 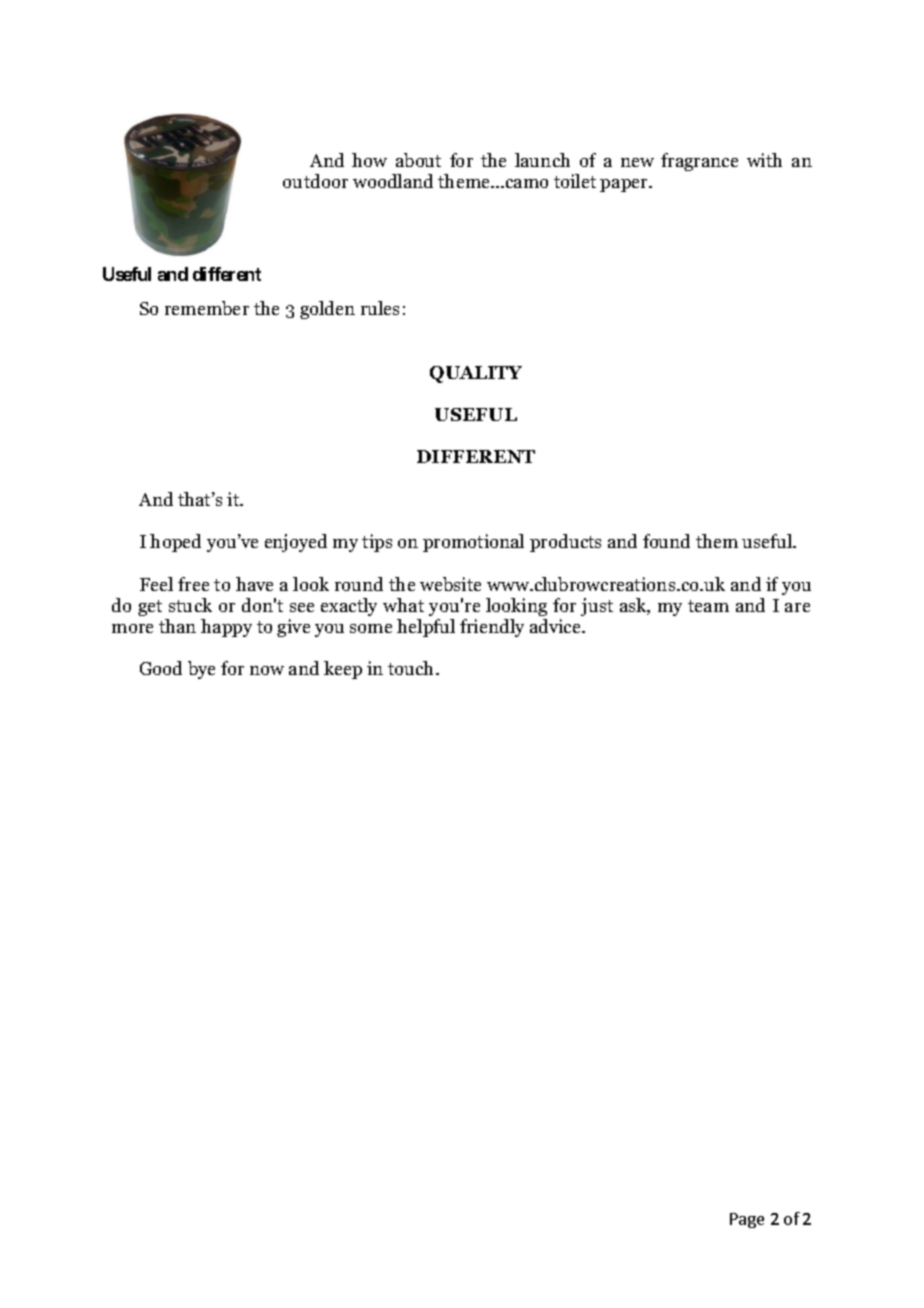 I want to click on touch, so click(x=412, y=668).
